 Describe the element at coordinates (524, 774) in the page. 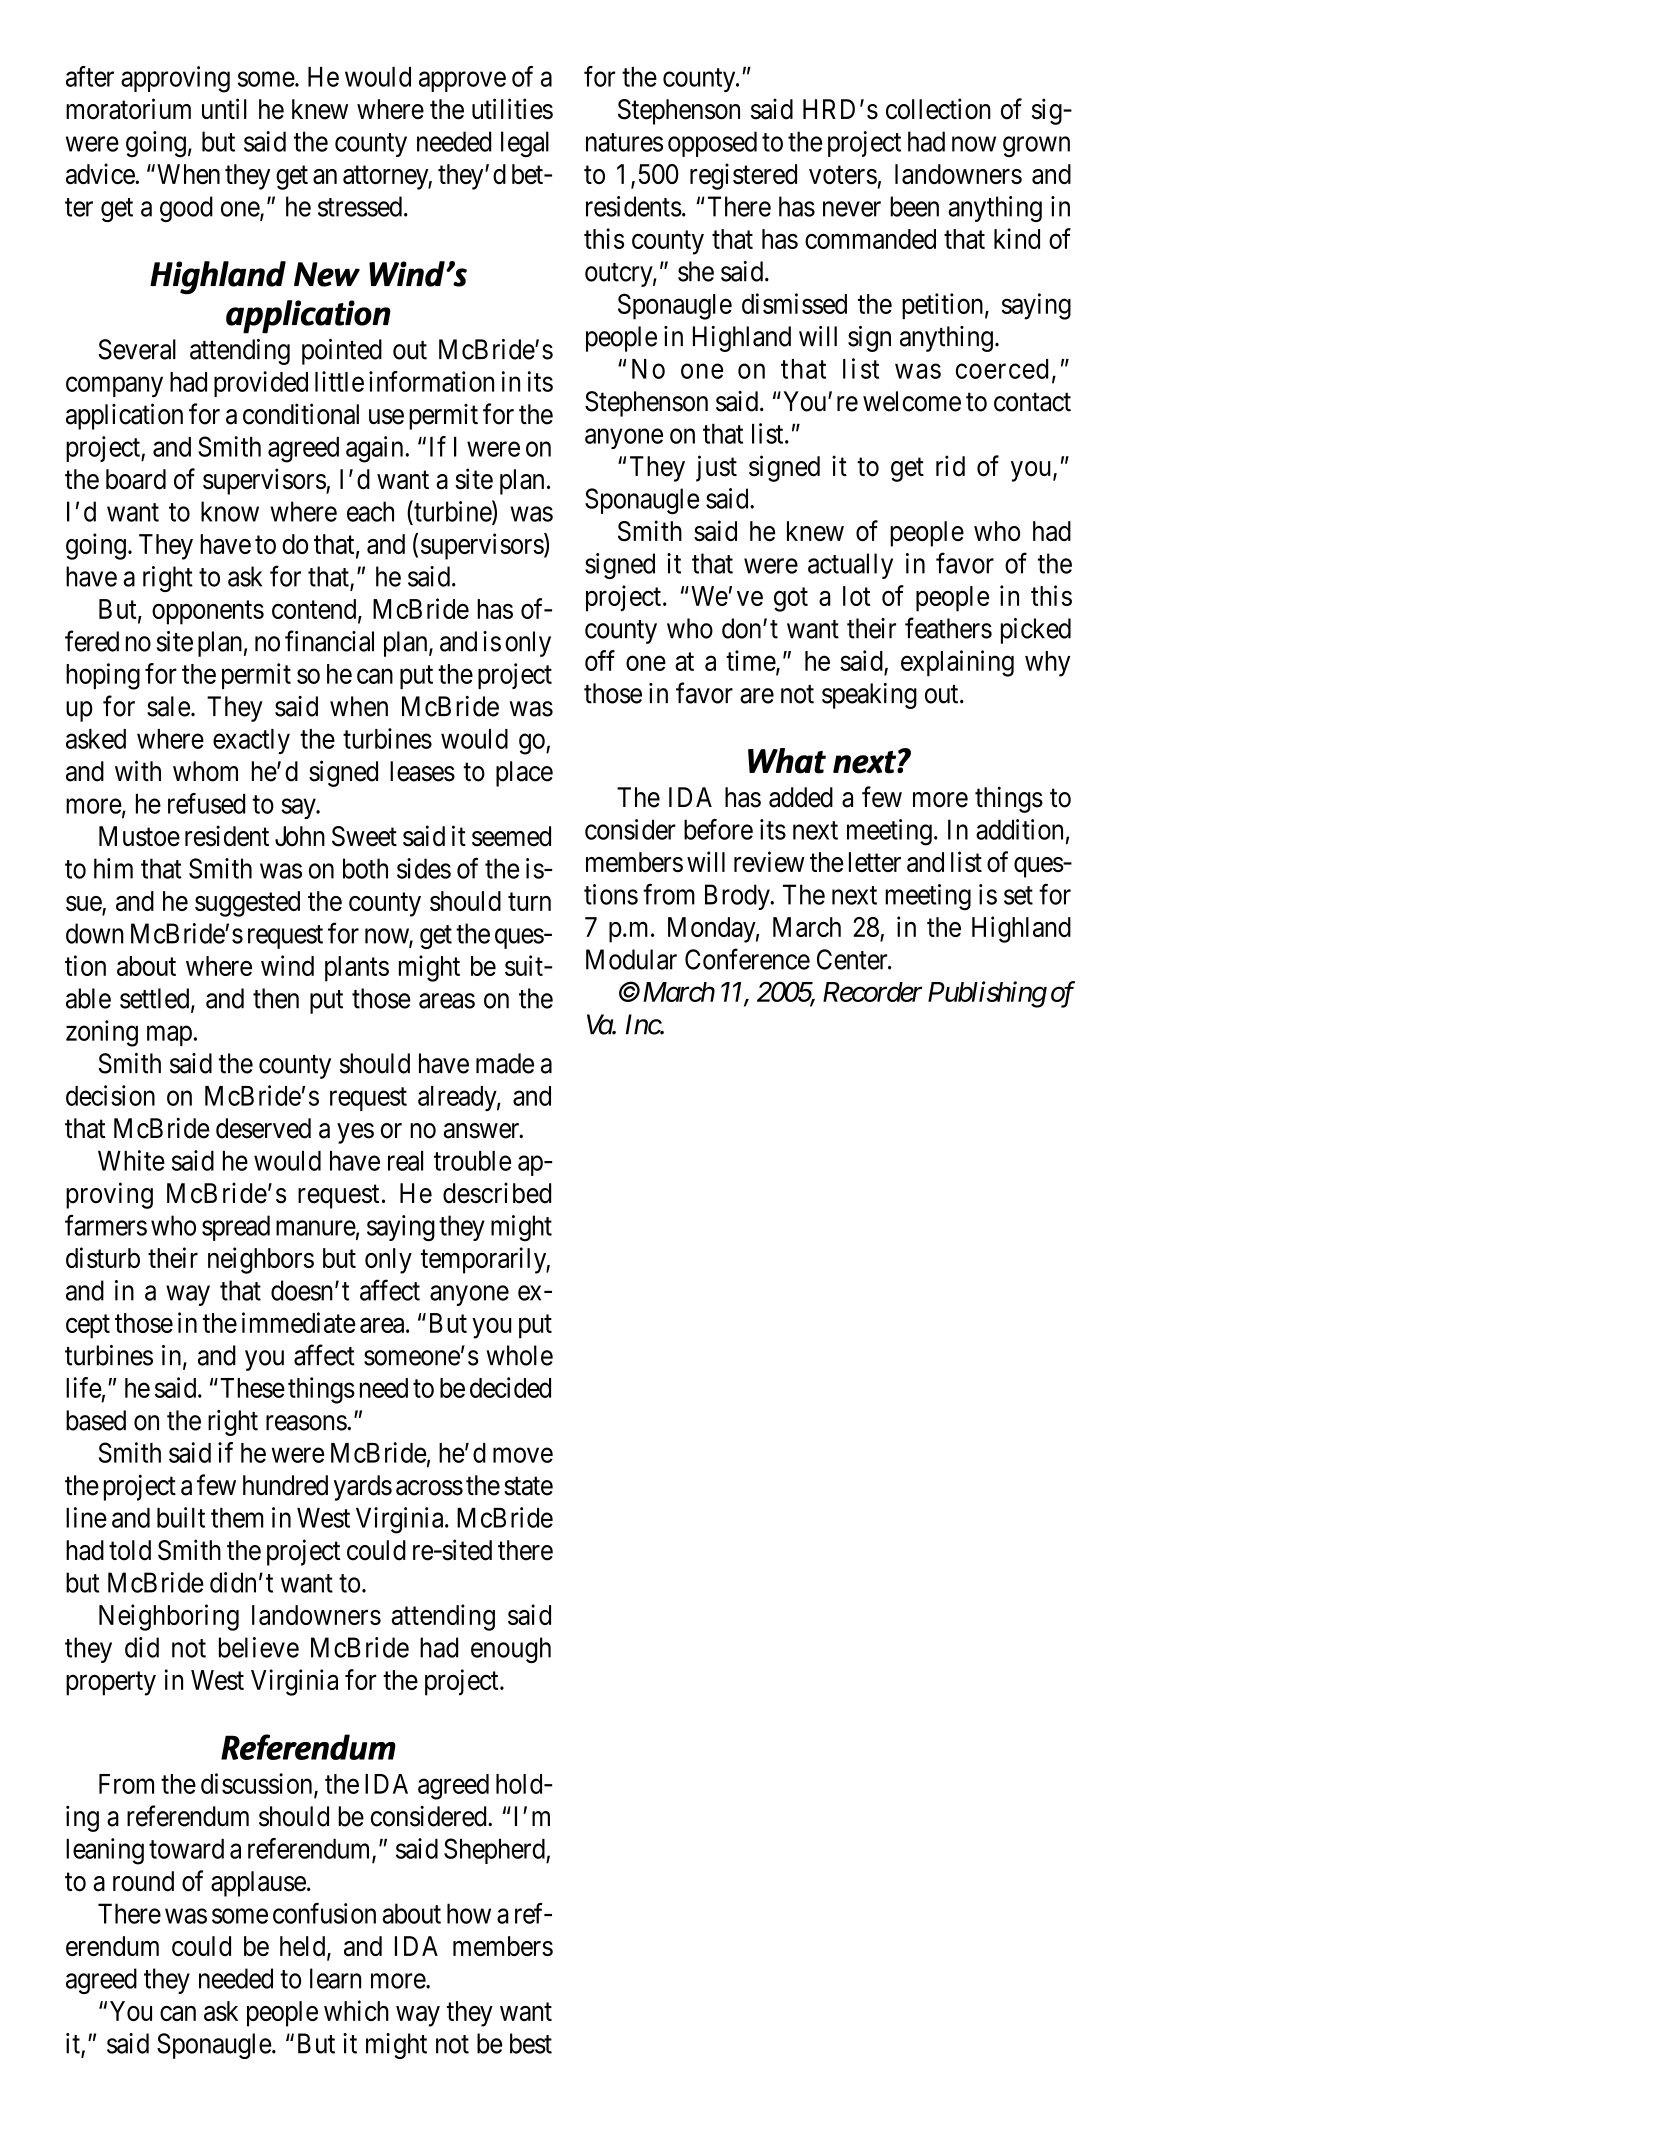

I see `place` at that location.
